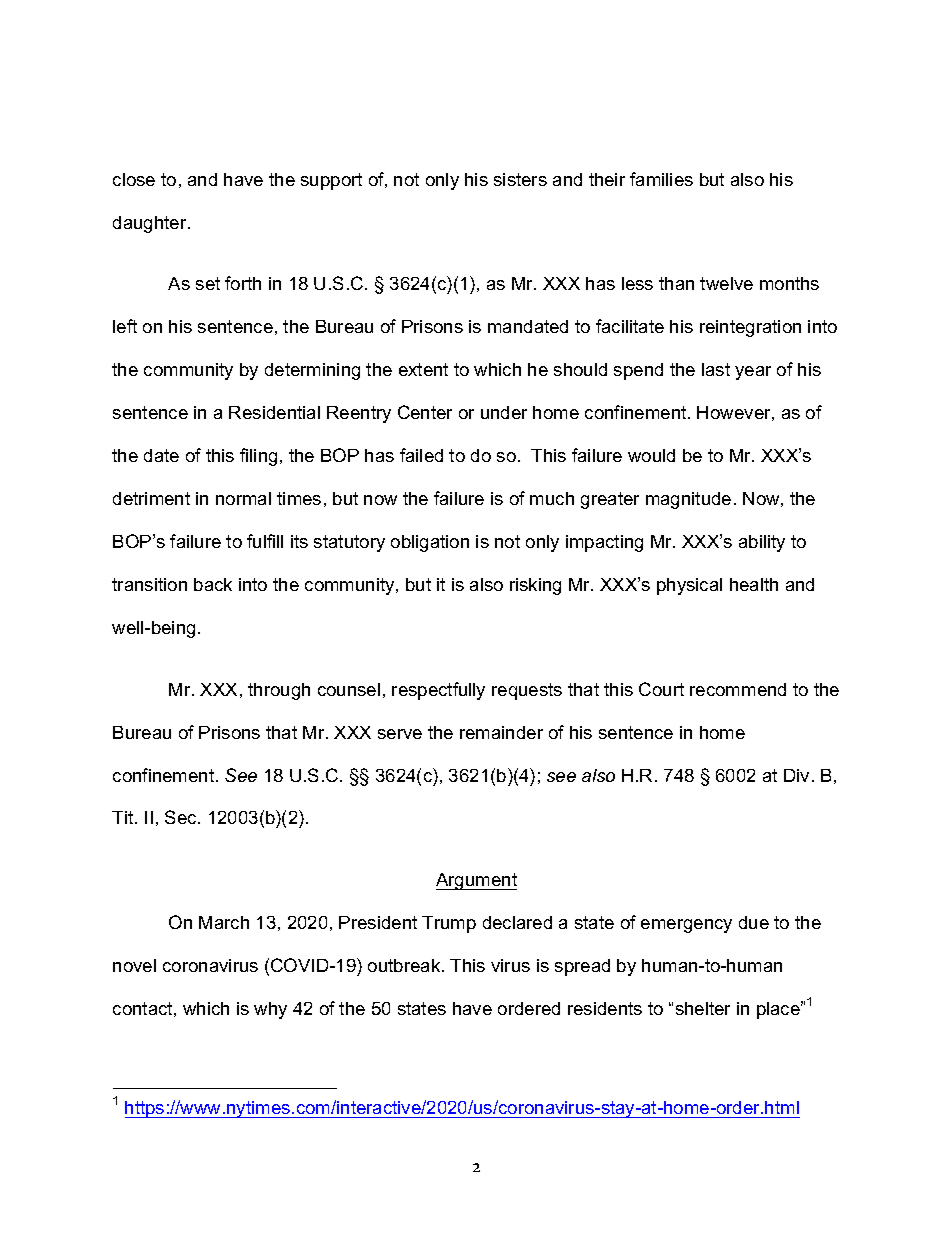 This screenshot has width=952, height=1233. What do you see at coordinates (430, 543) in the screenshot?
I see `obligation` at bounding box center [430, 543].
